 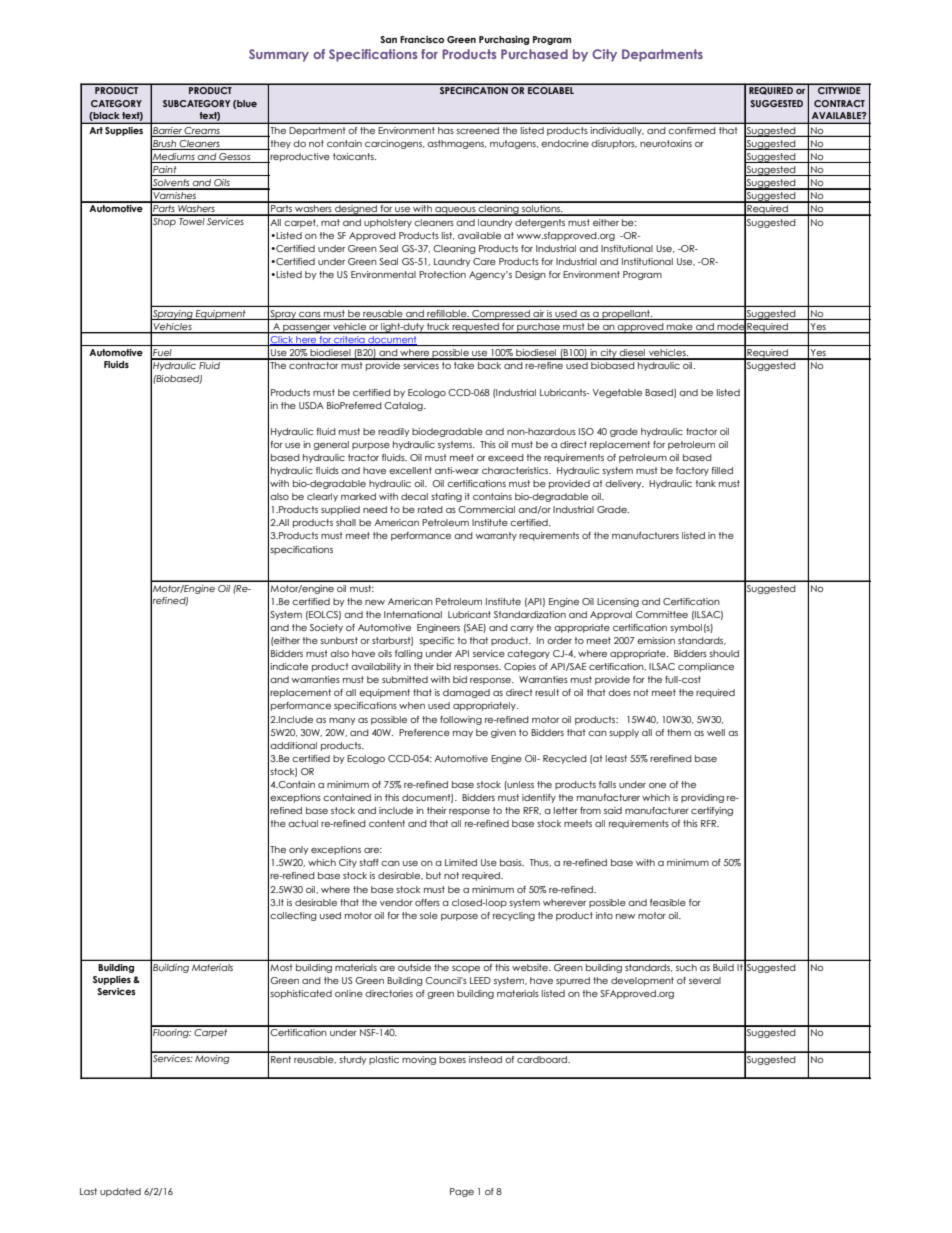 What do you see at coordinates (642, 981) in the screenshot?
I see `development` at bounding box center [642, 981].
